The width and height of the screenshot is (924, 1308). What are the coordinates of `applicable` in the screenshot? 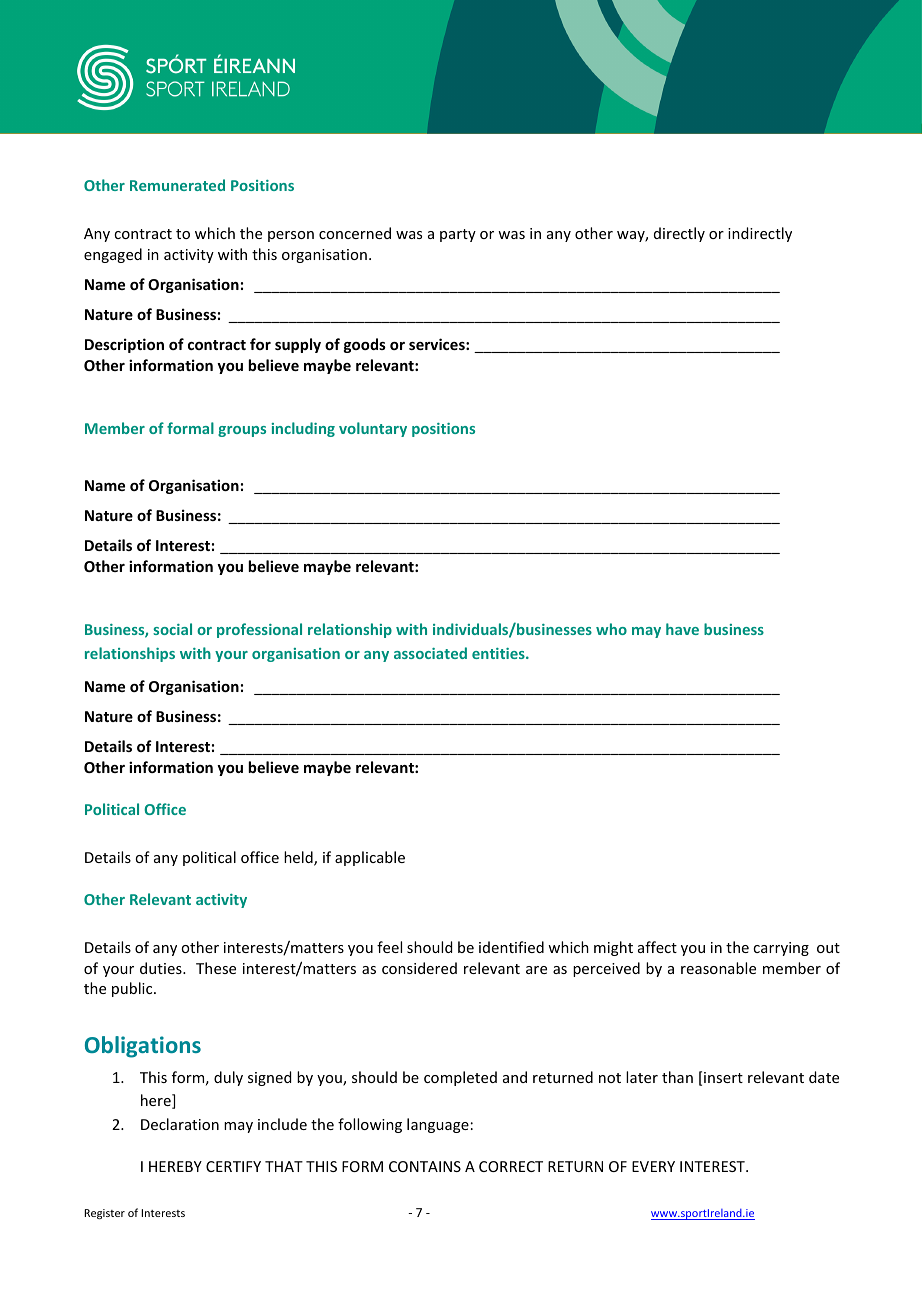 It's located at (370, 858).
